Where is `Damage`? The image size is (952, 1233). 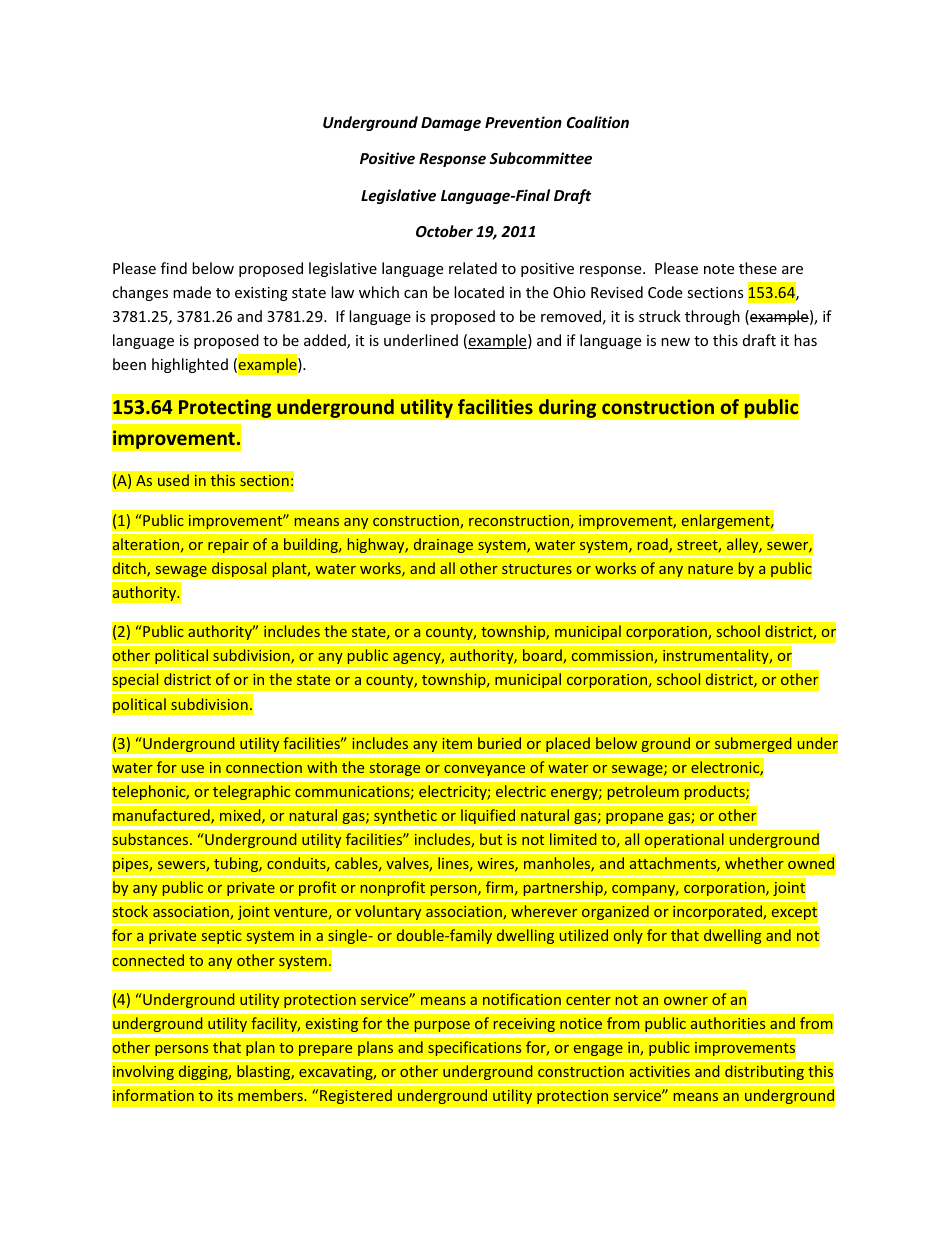
Damage is located at coordinates (451, 124).
